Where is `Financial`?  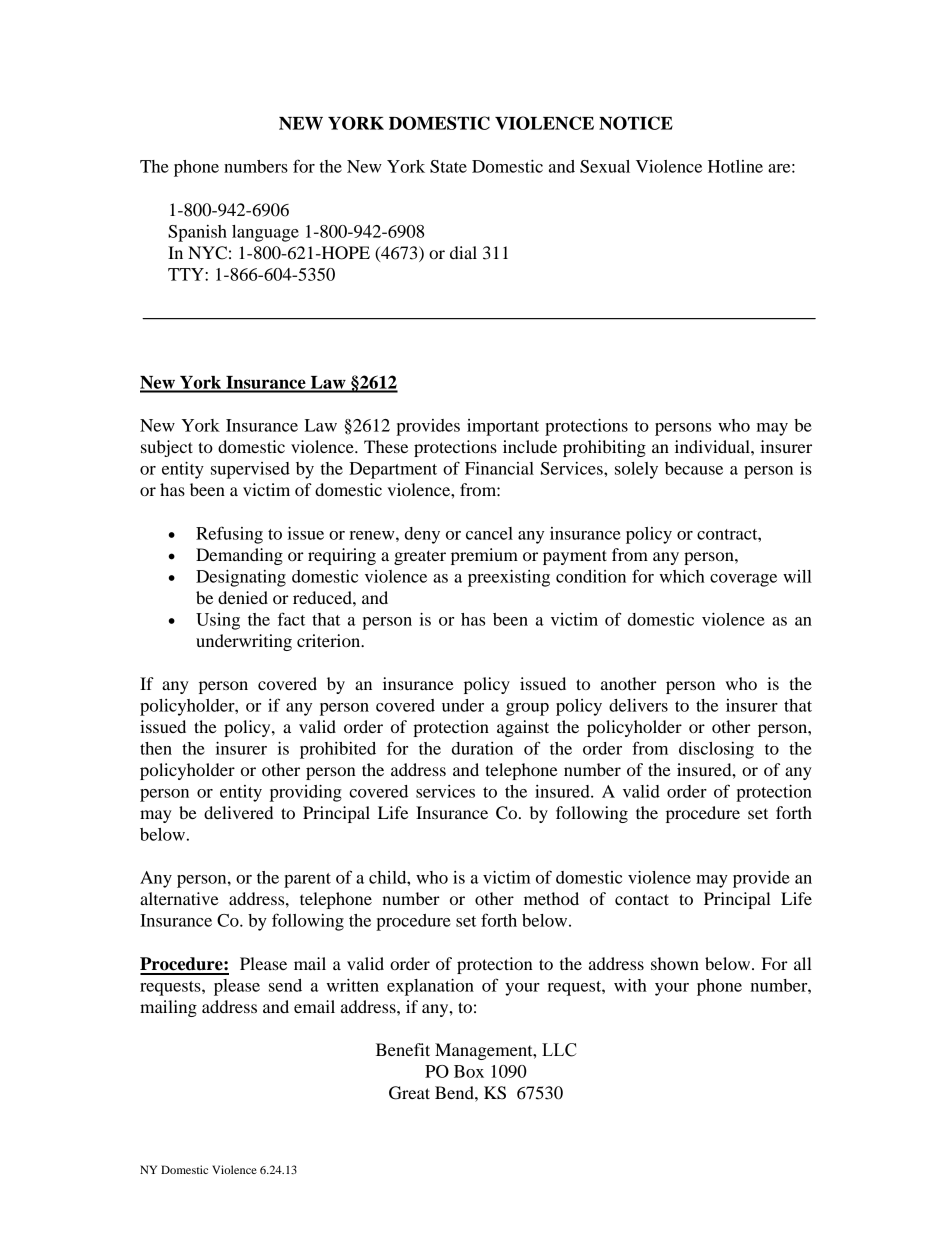 Financial is located at coordinates (499, 468).
